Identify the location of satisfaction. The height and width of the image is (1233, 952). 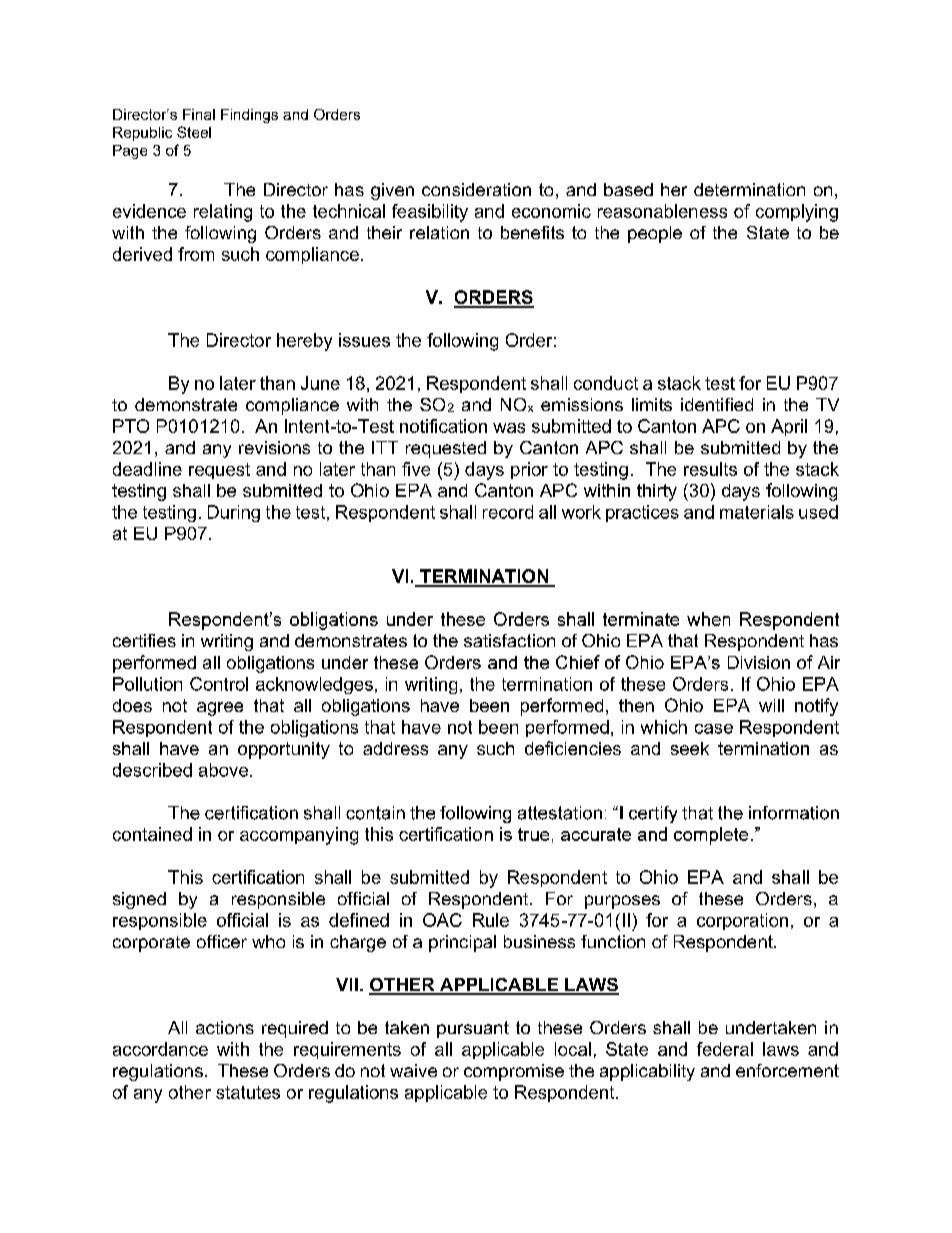
(509, 640).
